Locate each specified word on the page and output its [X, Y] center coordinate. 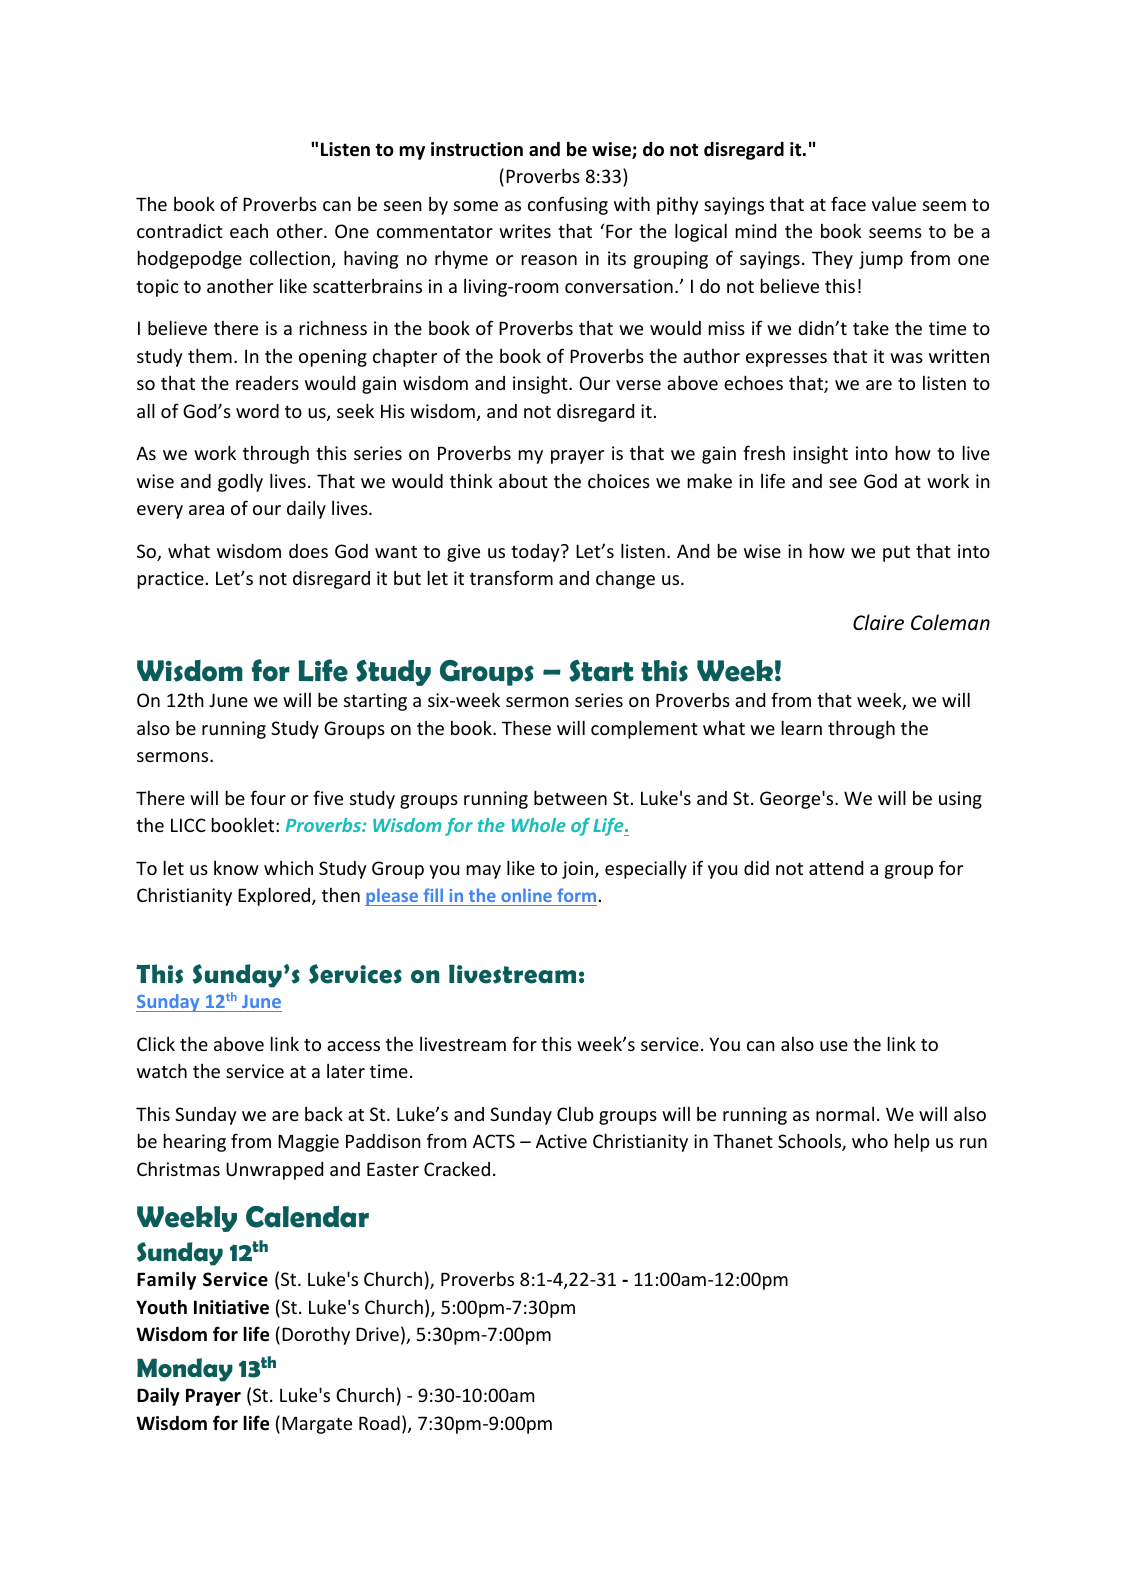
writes [525, 231]
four [268, 797]
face [848, 203]
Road [379, 1423]
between [570, 797]
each [249, 231]
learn [802, 727]
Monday [185, 1370]
